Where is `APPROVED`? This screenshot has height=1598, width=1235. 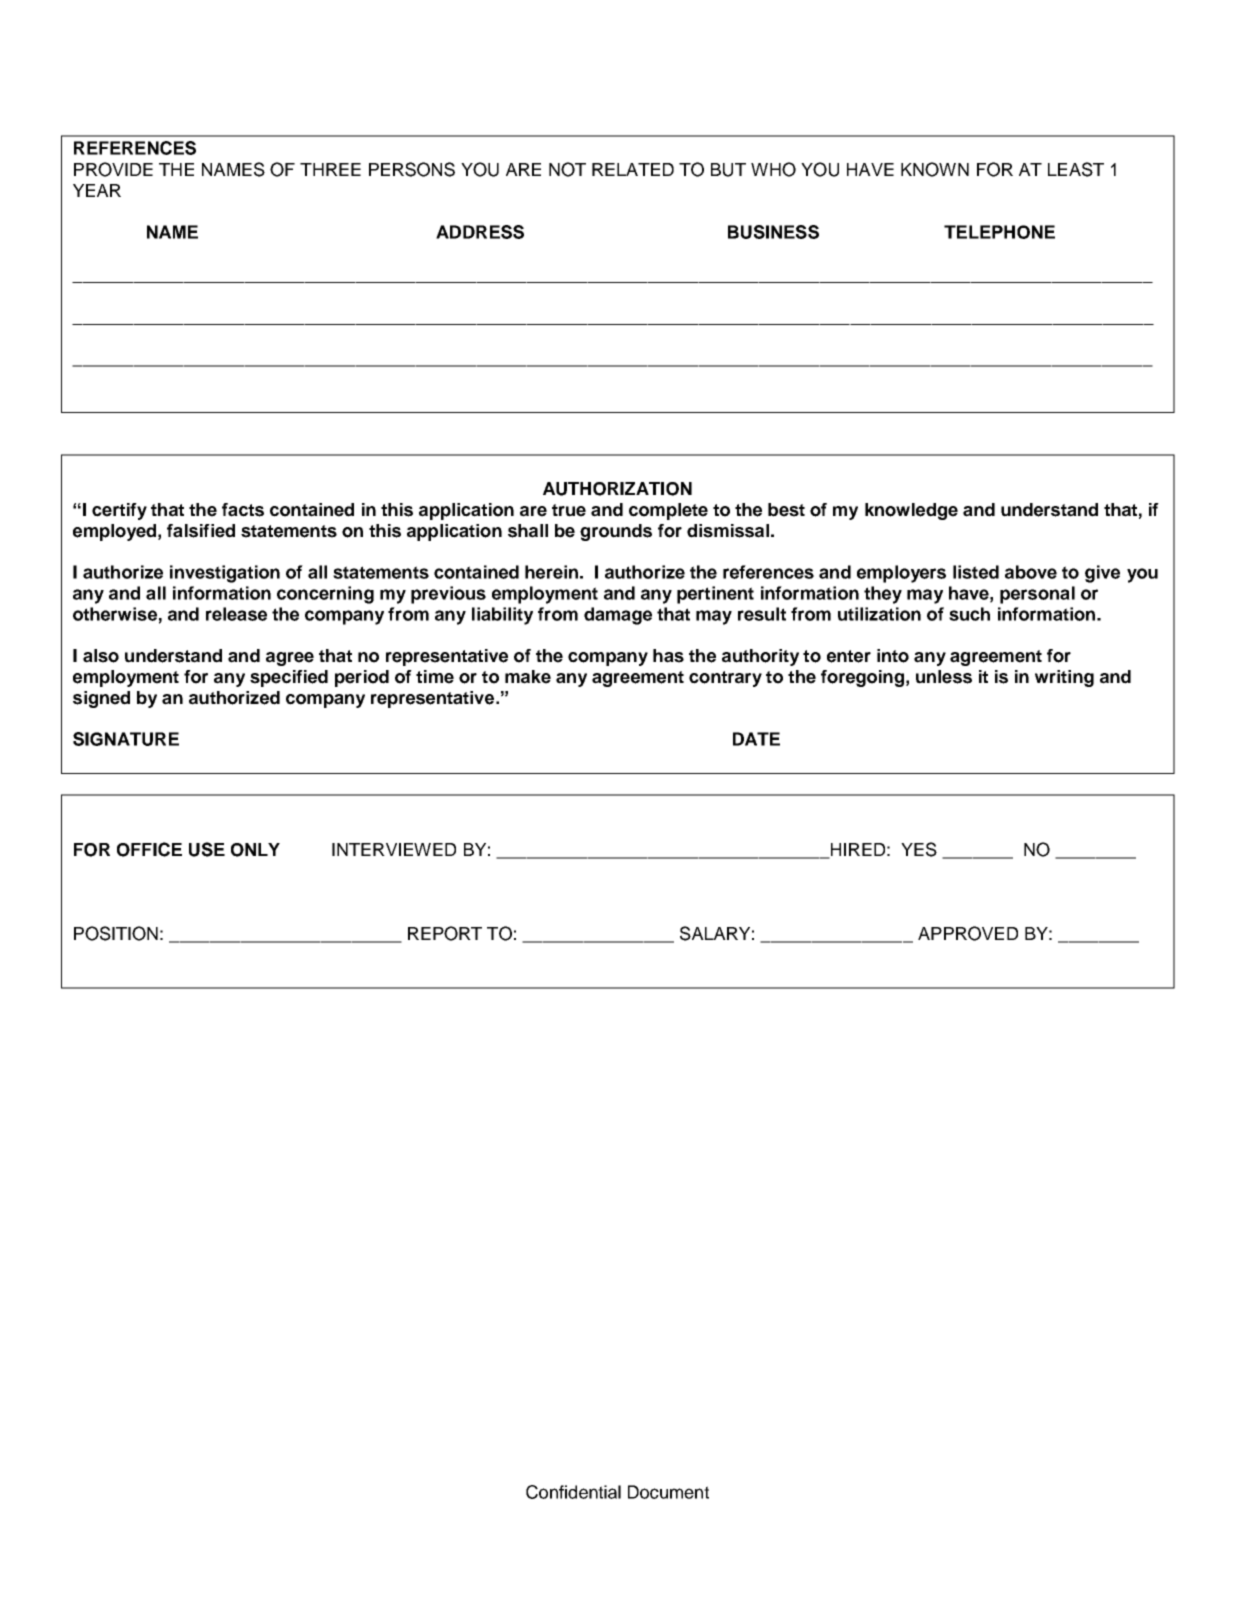
APPROVED is located at coordinates (968, 933).
